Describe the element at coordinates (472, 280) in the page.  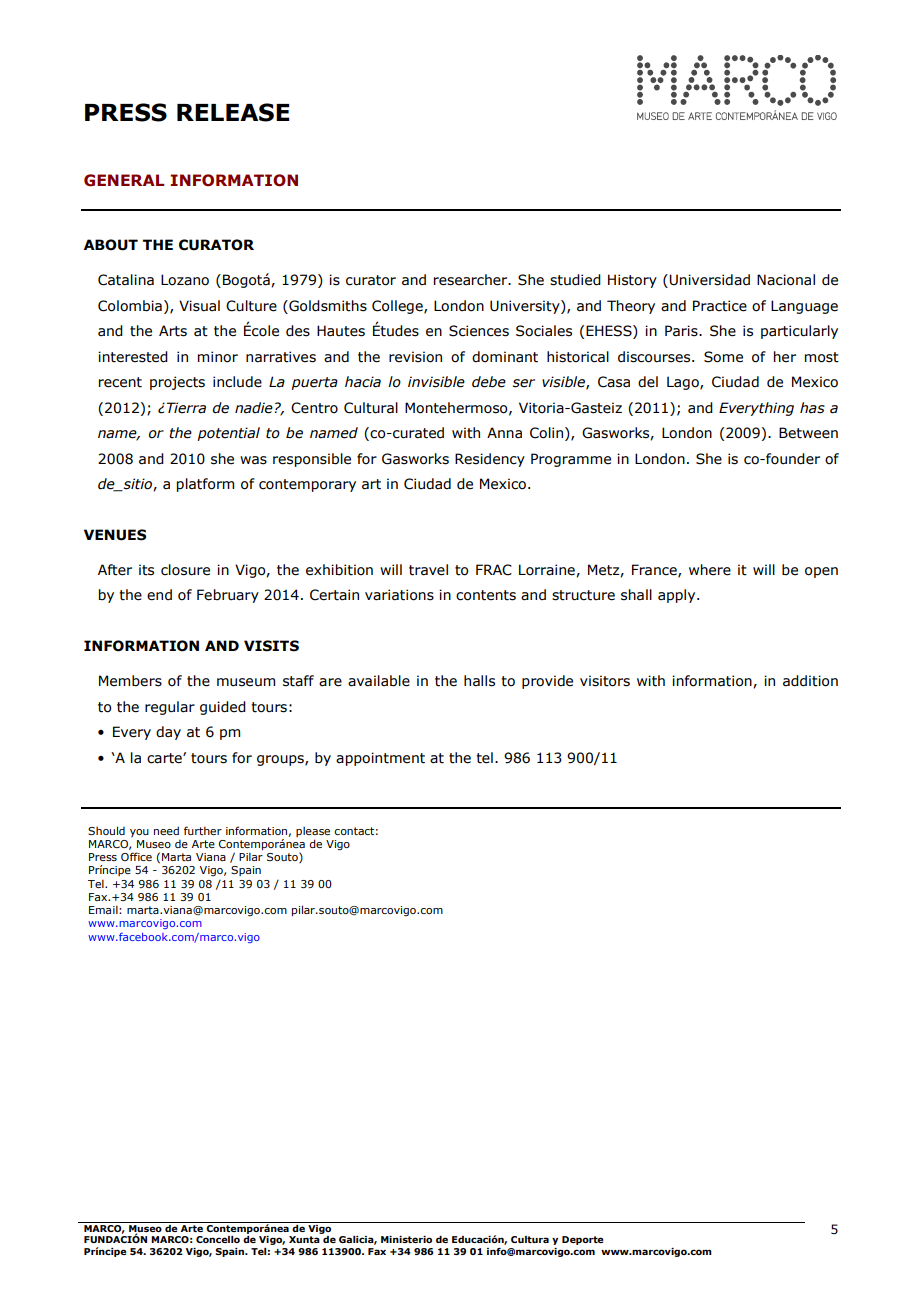
I see `researcher` at that location.
